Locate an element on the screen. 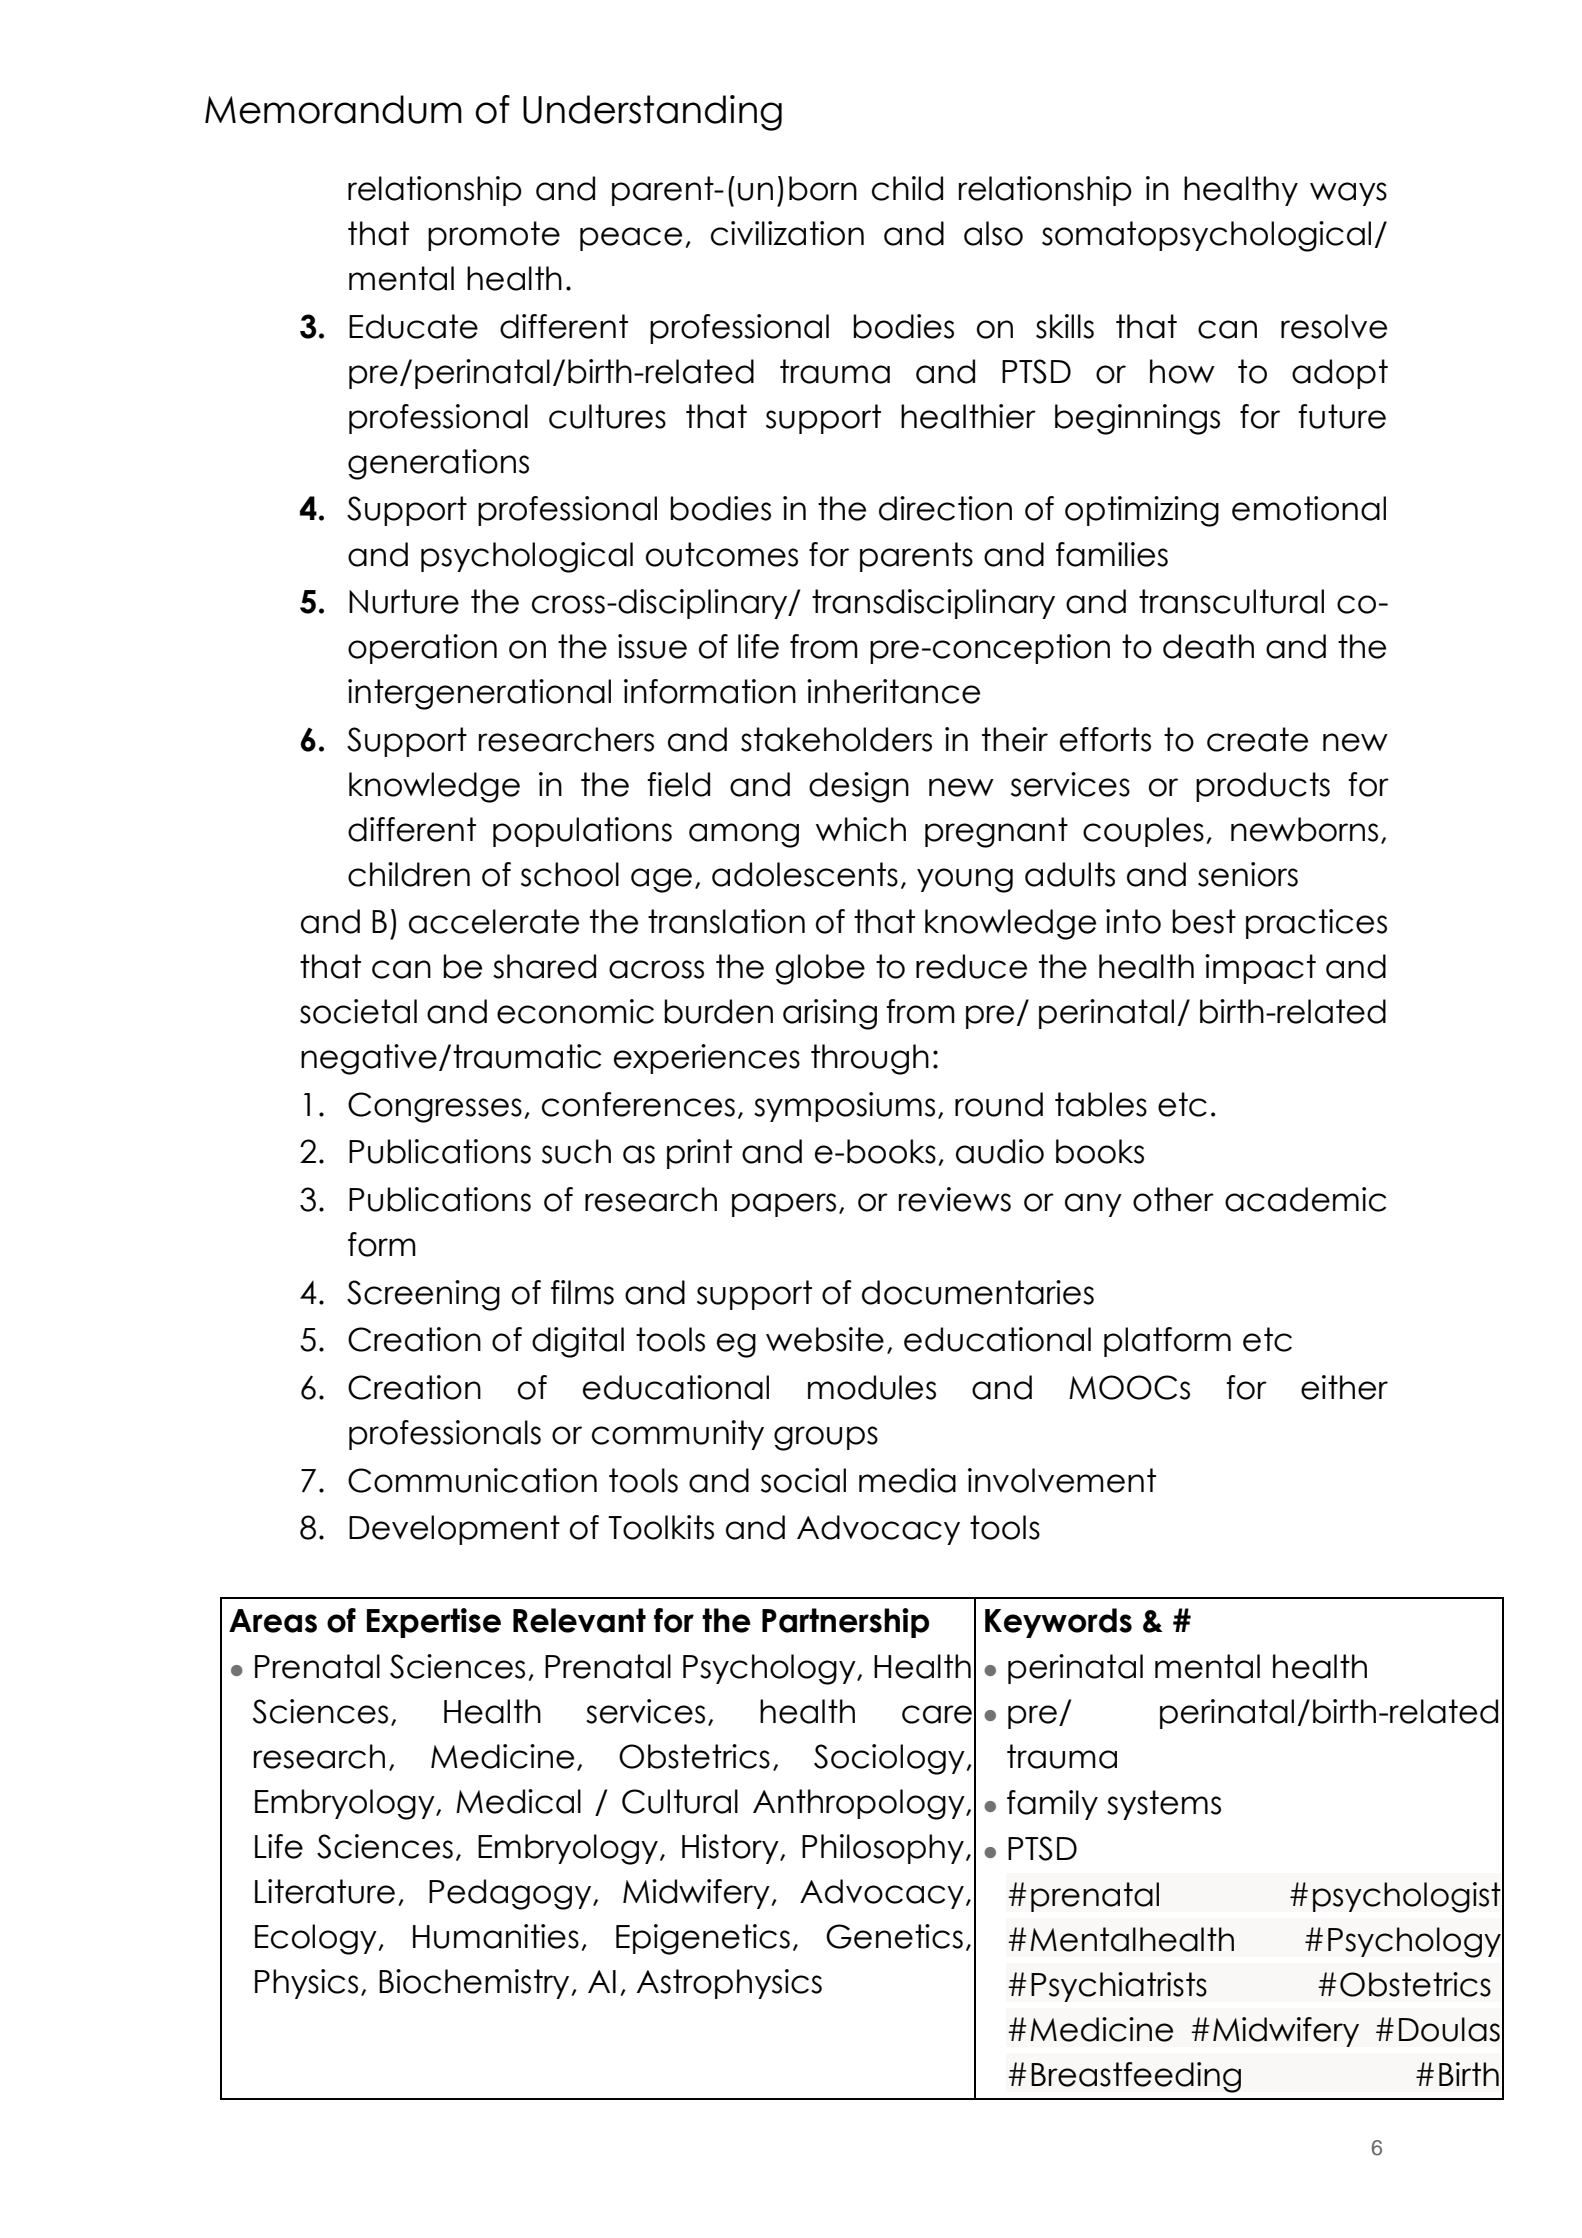 The width and height of the screenshot is (1582, 2238). civilization is located at coordinates (787, 233).
